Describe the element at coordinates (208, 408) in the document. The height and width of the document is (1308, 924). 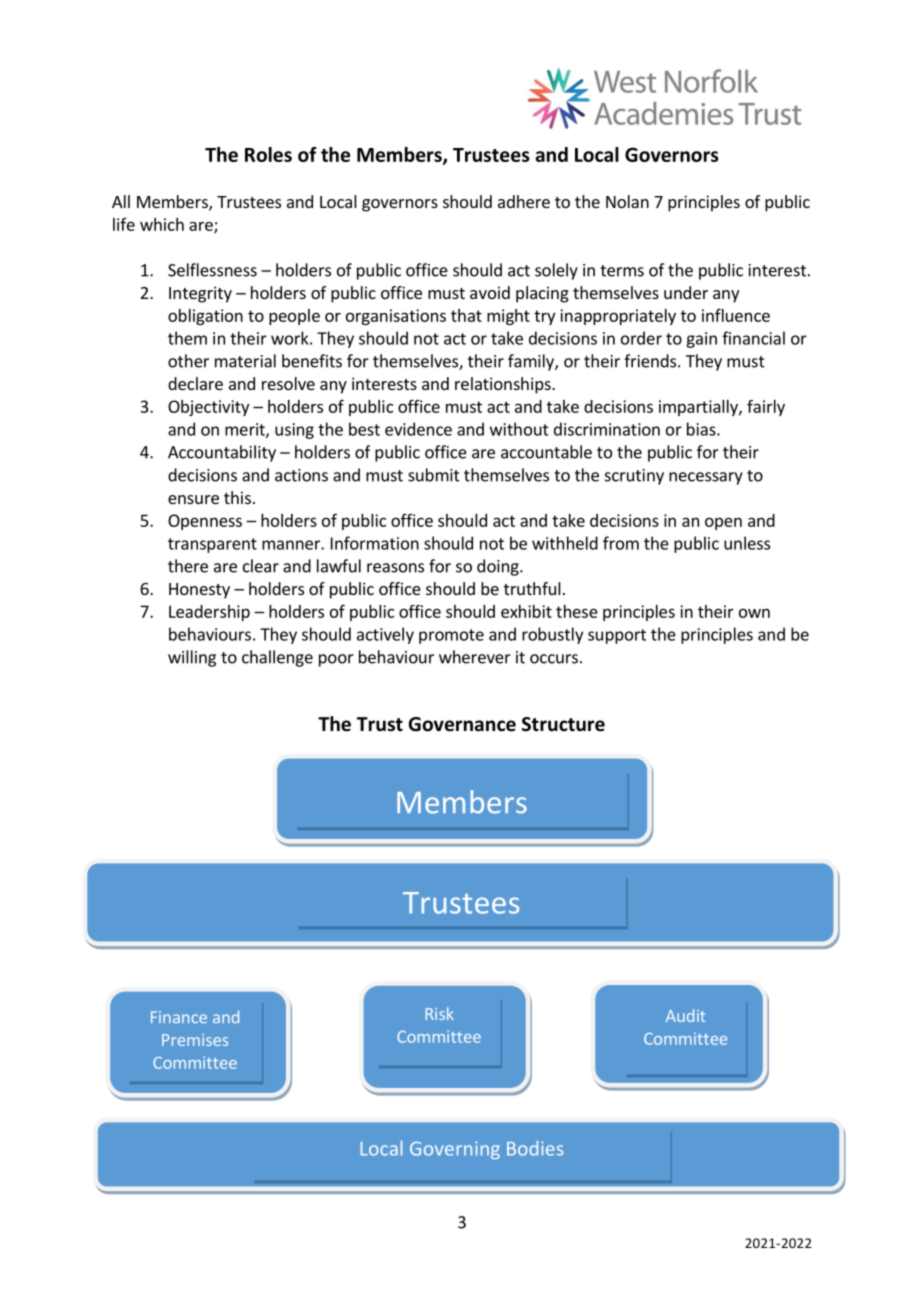
I see `Objectivity` at that location.
